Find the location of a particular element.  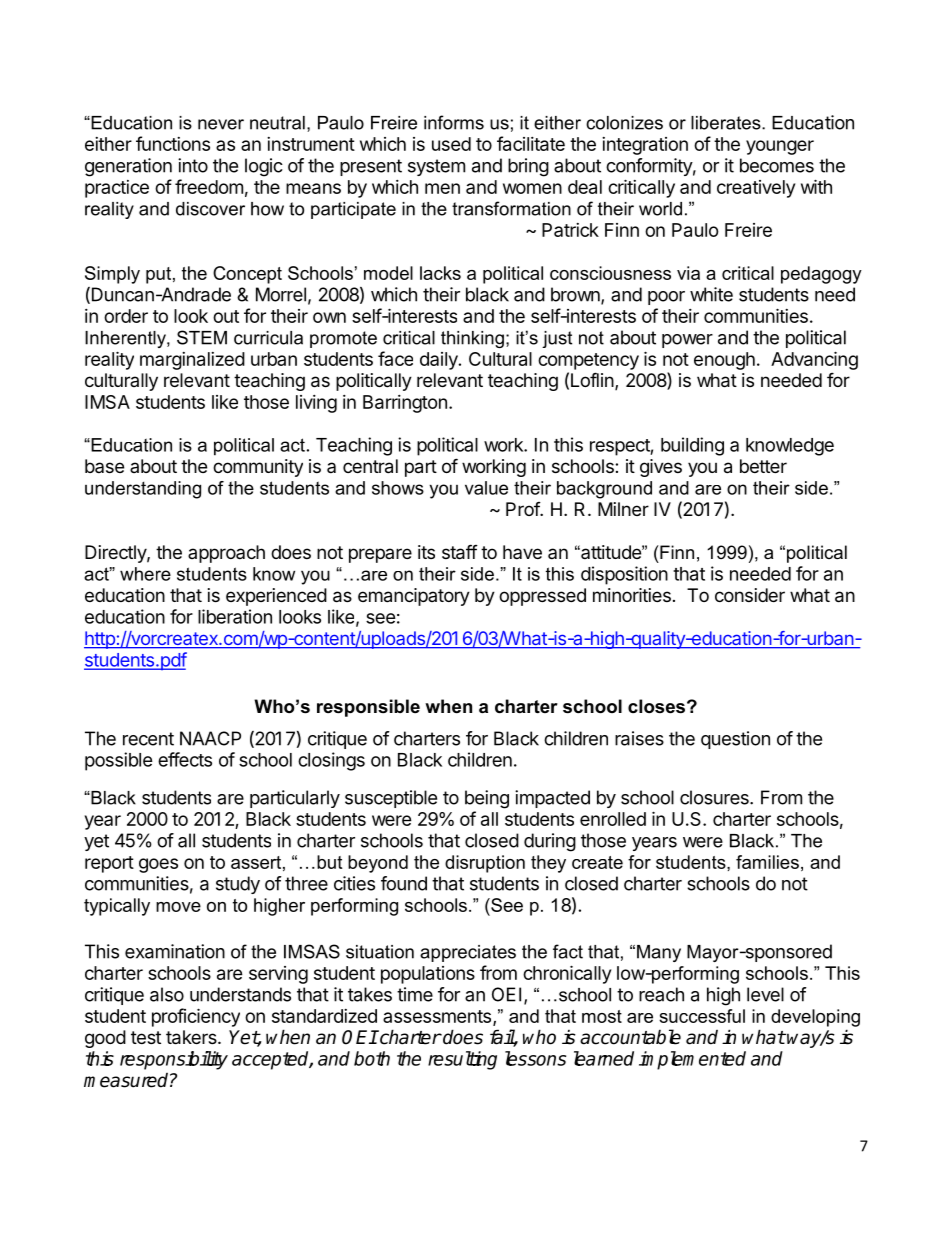

functions is located at coordinates (173, 143).
